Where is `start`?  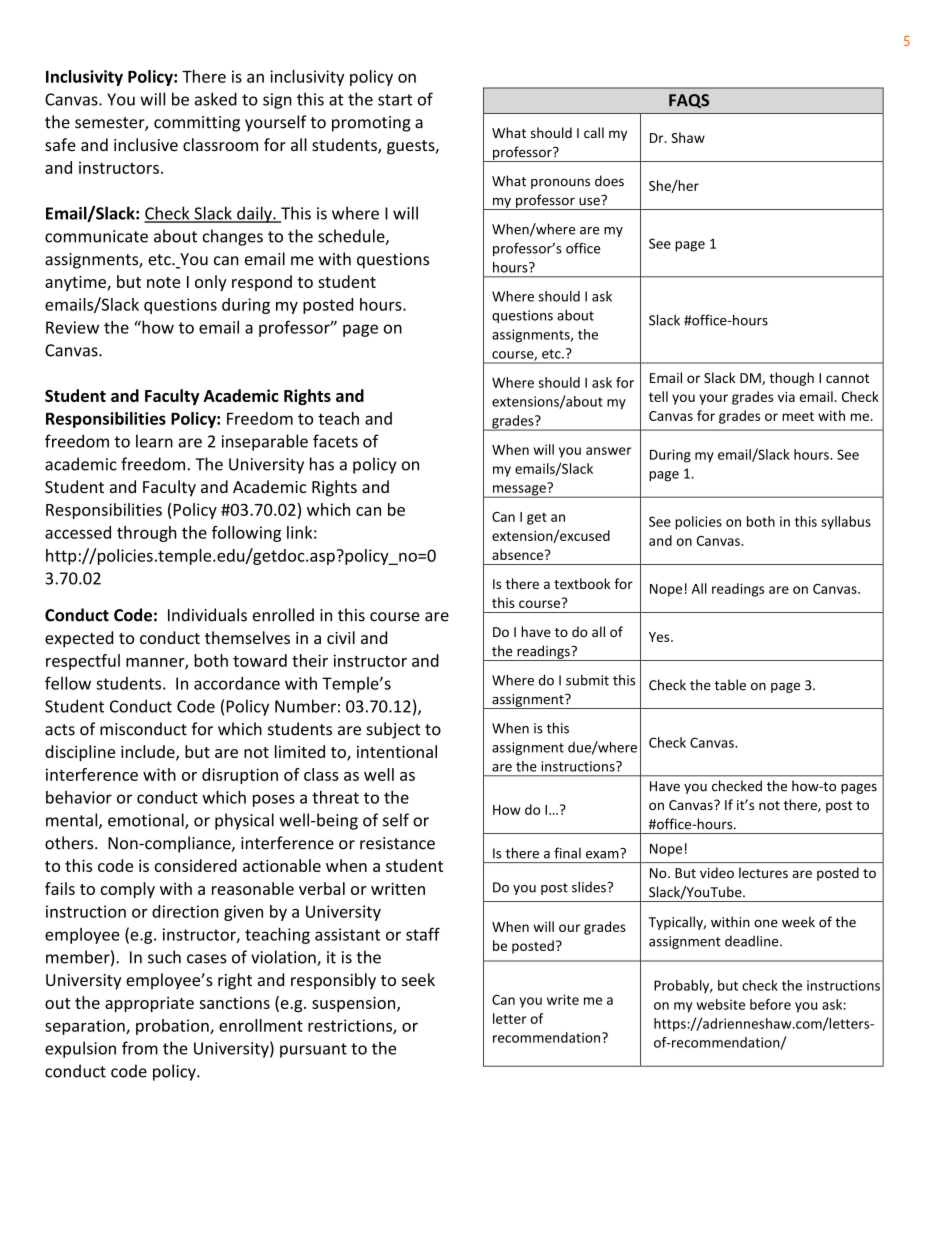
start is located at coordinates (395, 100).
